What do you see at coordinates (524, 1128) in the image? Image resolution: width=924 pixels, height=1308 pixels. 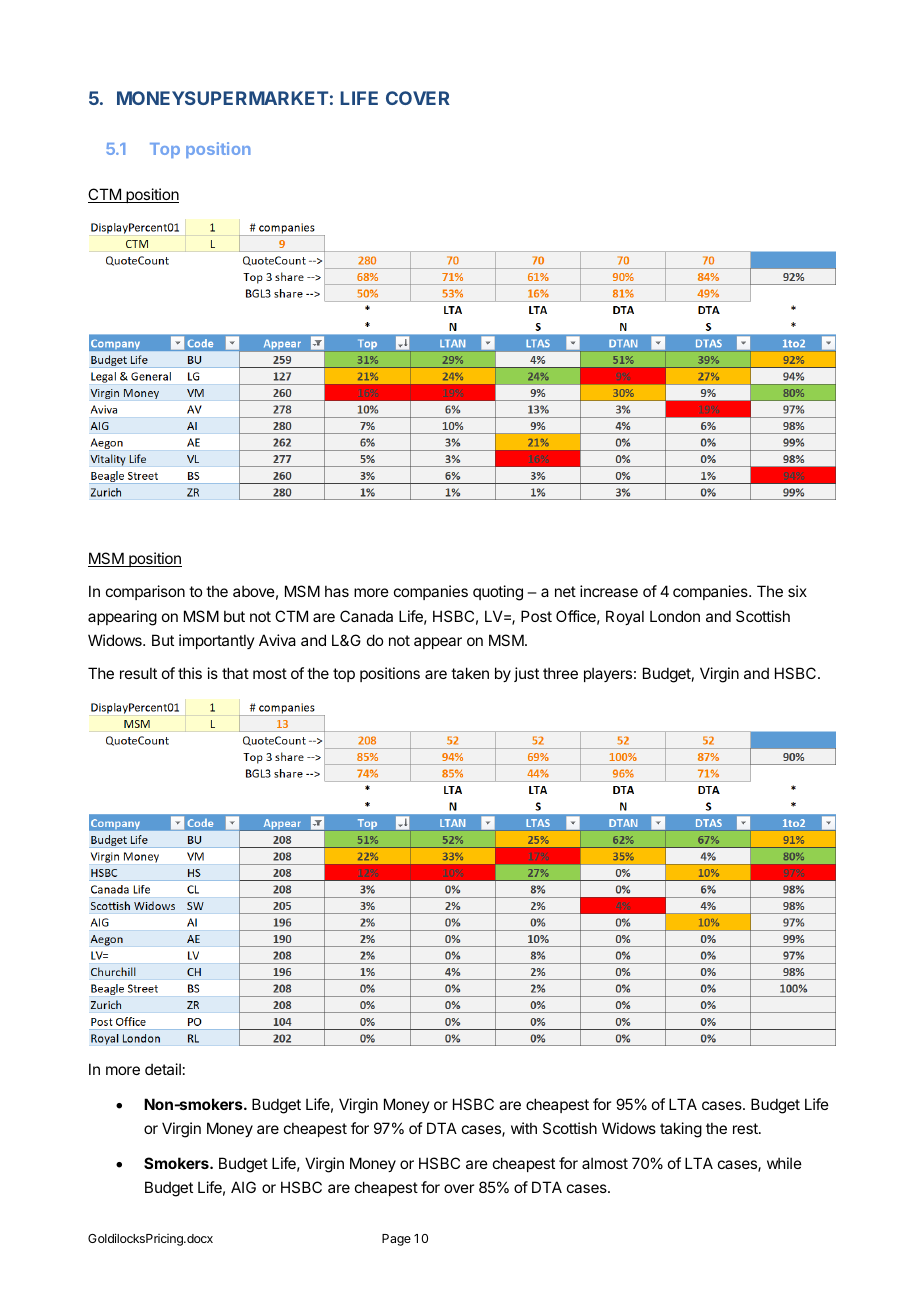 I see `with` at bounding box center [524, 1128].
